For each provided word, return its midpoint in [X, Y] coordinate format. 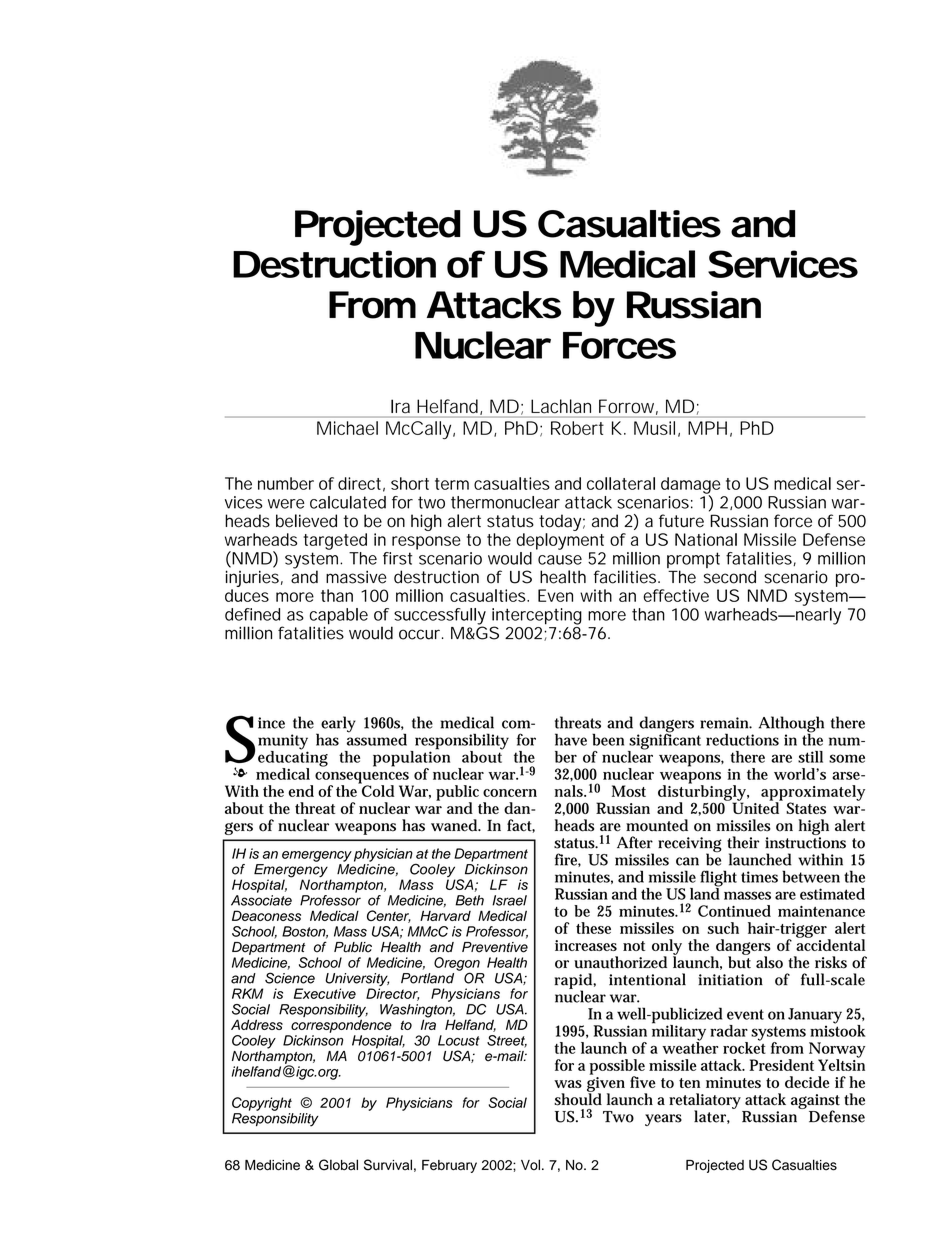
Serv [749, 264]
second [730, 577]
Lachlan [561, 406]
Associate [261, 900]
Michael [347, 428]
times [759, 877]
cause [560, 560]
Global [338, 1165]
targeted [335, 541]
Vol [530, 1164]
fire [568, 860]
